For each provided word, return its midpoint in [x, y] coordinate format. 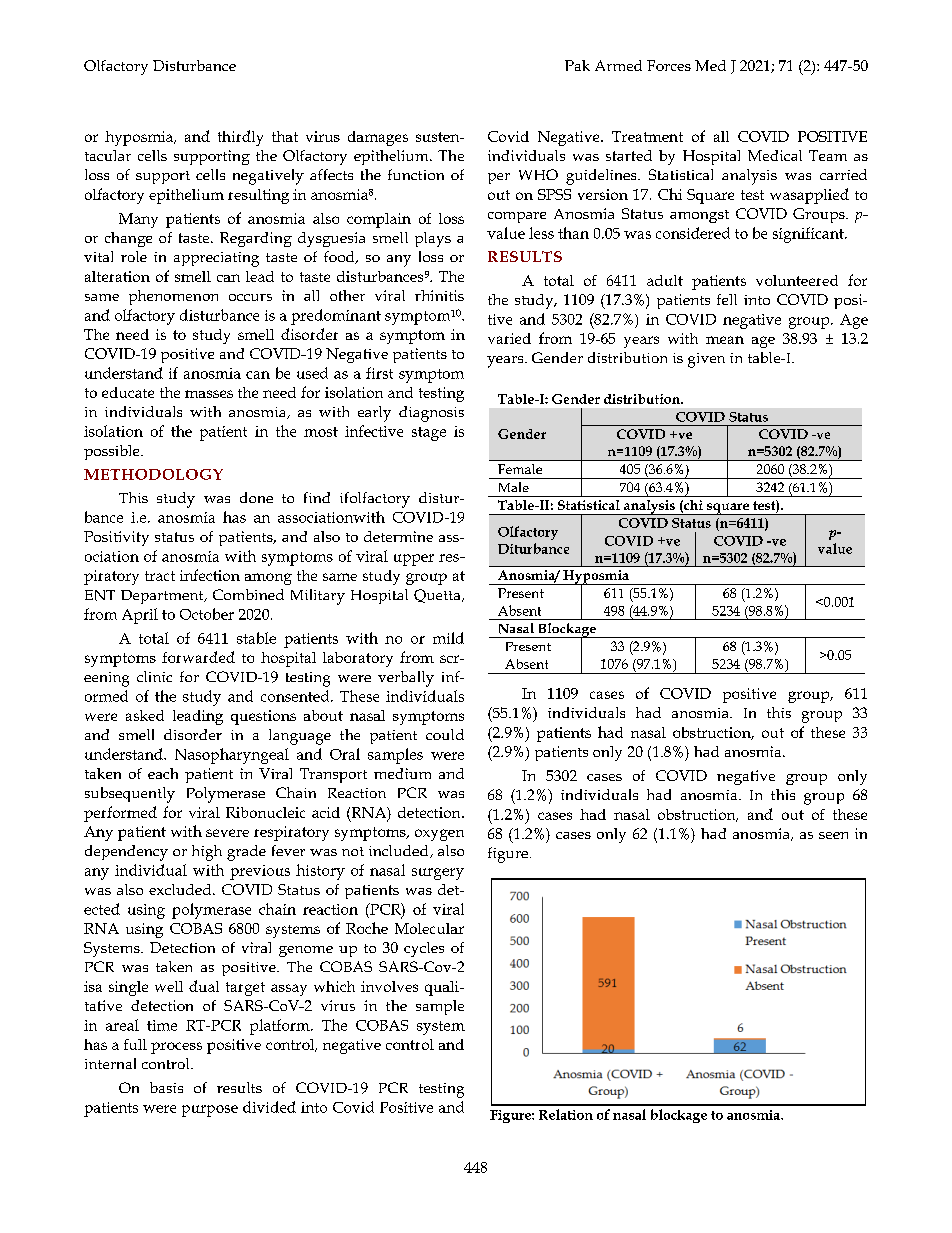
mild [448, 638]
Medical [775, 155]
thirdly [240, 138]
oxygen [439, 835]
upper [414, 560]
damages [378, 138]
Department [163, 597]
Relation [566, 1114]
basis [166, 1087]
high [207, 853]
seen [833, 835]
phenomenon [173, 297]
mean [725, 340]
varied [509, 338]
